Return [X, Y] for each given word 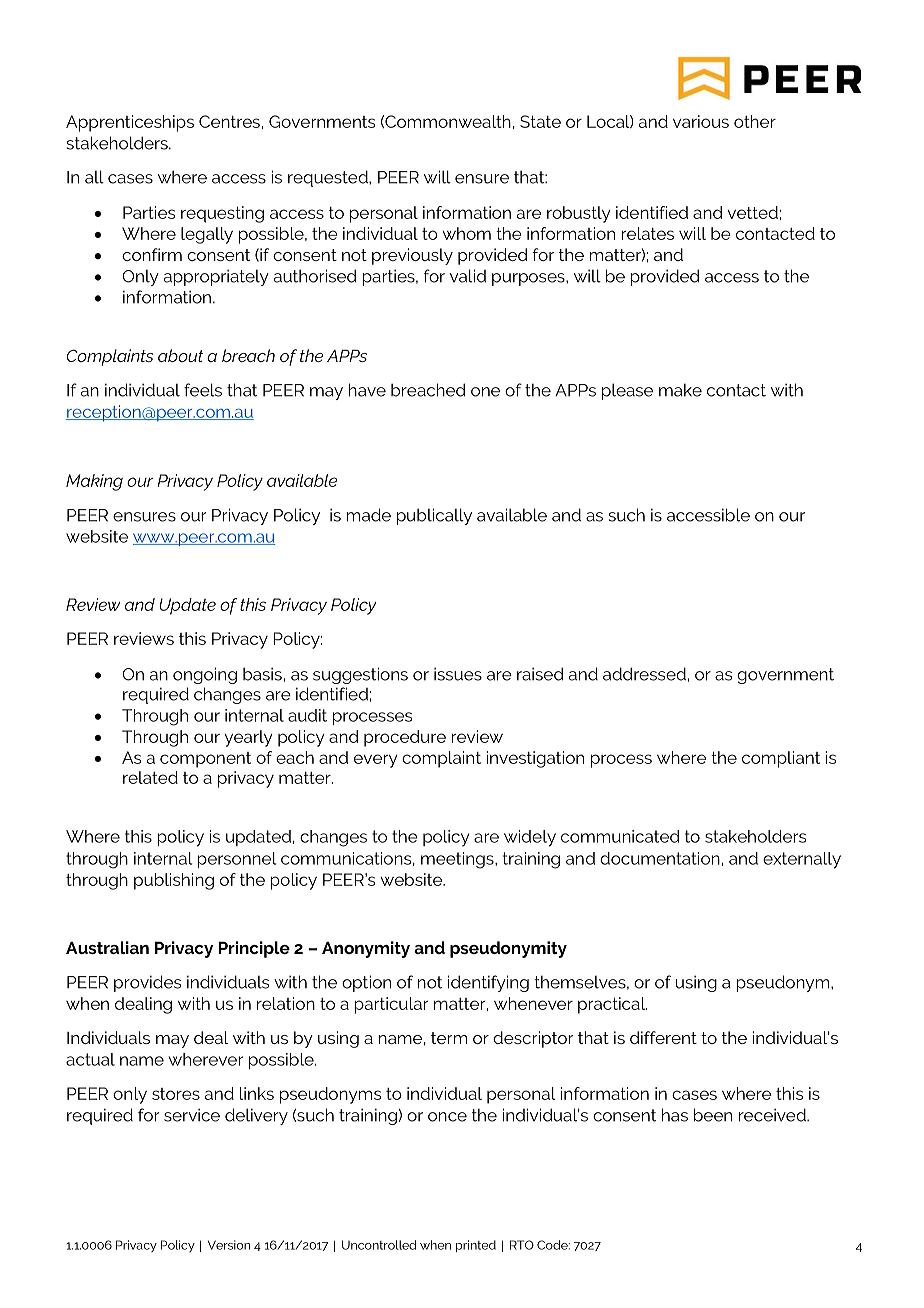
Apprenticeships [130, 123]
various [701, 121]
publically [434, 516]
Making [94, 482]
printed [476, 1246]
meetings [458, 860]
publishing [174, 881]
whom [466, 233]
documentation [660, 858]
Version [229, 1245]
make [680, 390]
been [713, 1115]
